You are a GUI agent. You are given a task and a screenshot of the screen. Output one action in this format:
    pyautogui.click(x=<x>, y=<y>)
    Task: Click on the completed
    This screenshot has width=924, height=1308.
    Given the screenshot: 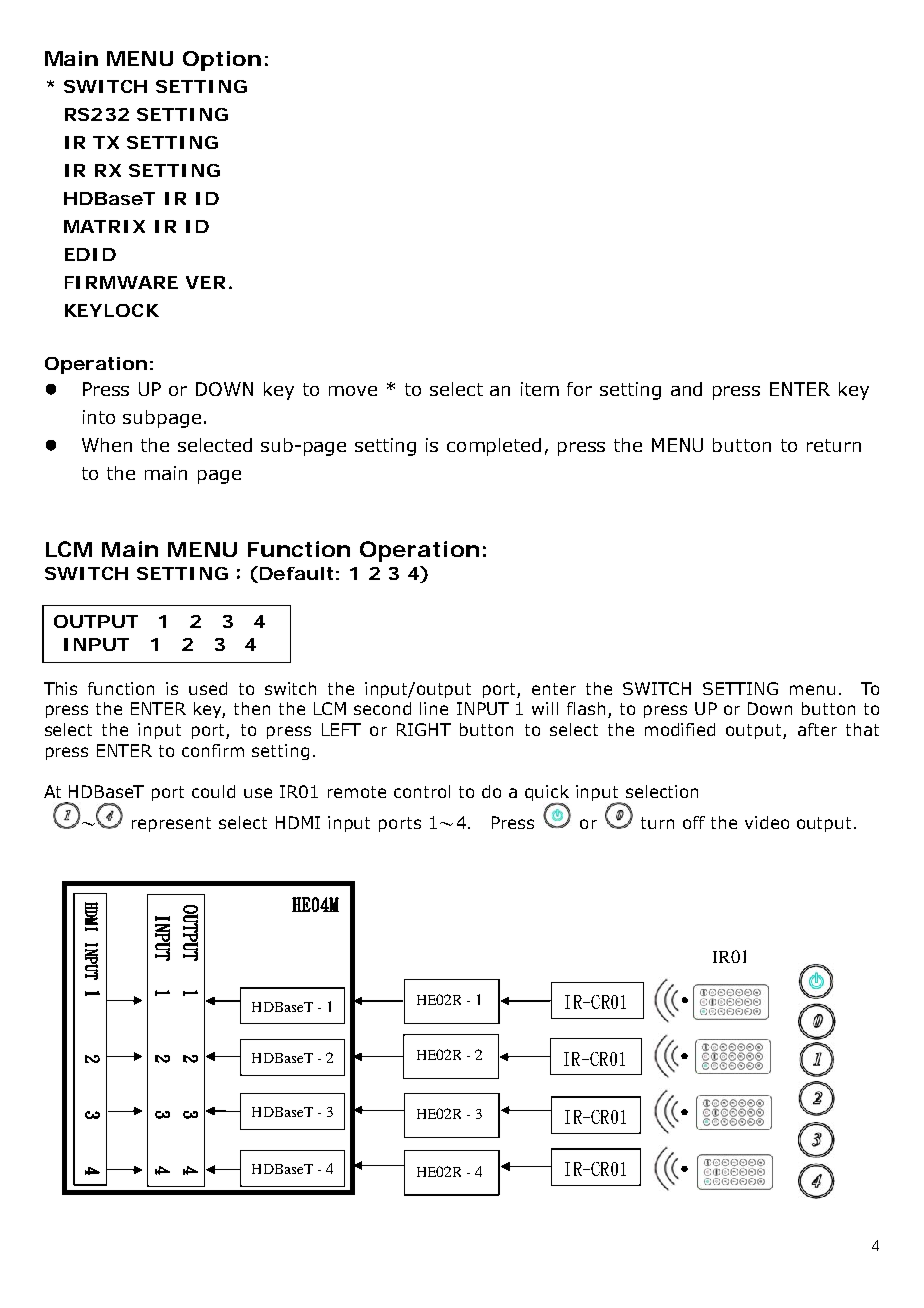 What is the action you would take?
    pyautogui.click(x=494, y=447)
